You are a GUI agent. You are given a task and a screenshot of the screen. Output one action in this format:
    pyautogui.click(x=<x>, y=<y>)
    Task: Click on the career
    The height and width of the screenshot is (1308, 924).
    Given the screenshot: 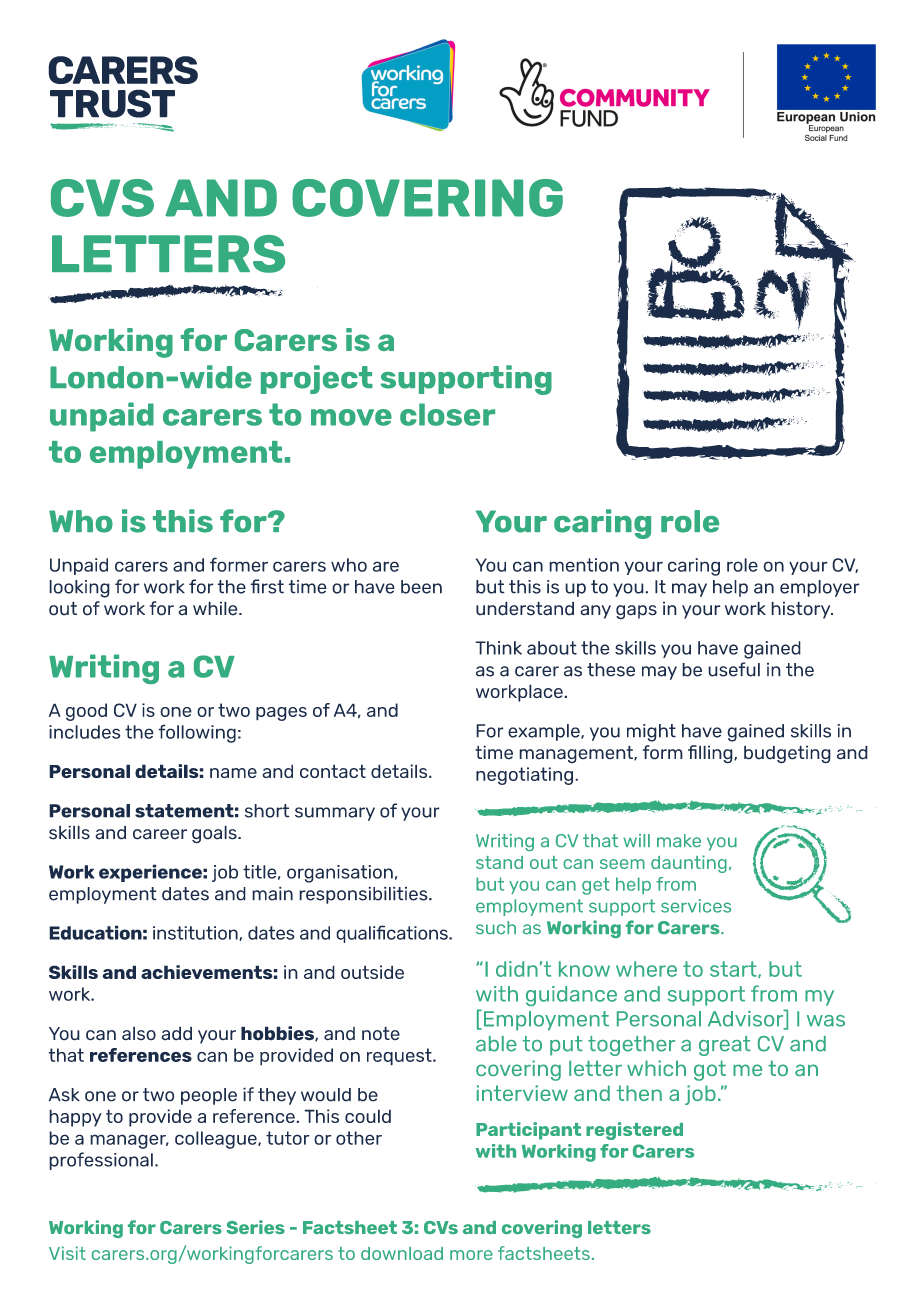 What is the action you would take?
    pyautogui.click(x=160, y=834)
